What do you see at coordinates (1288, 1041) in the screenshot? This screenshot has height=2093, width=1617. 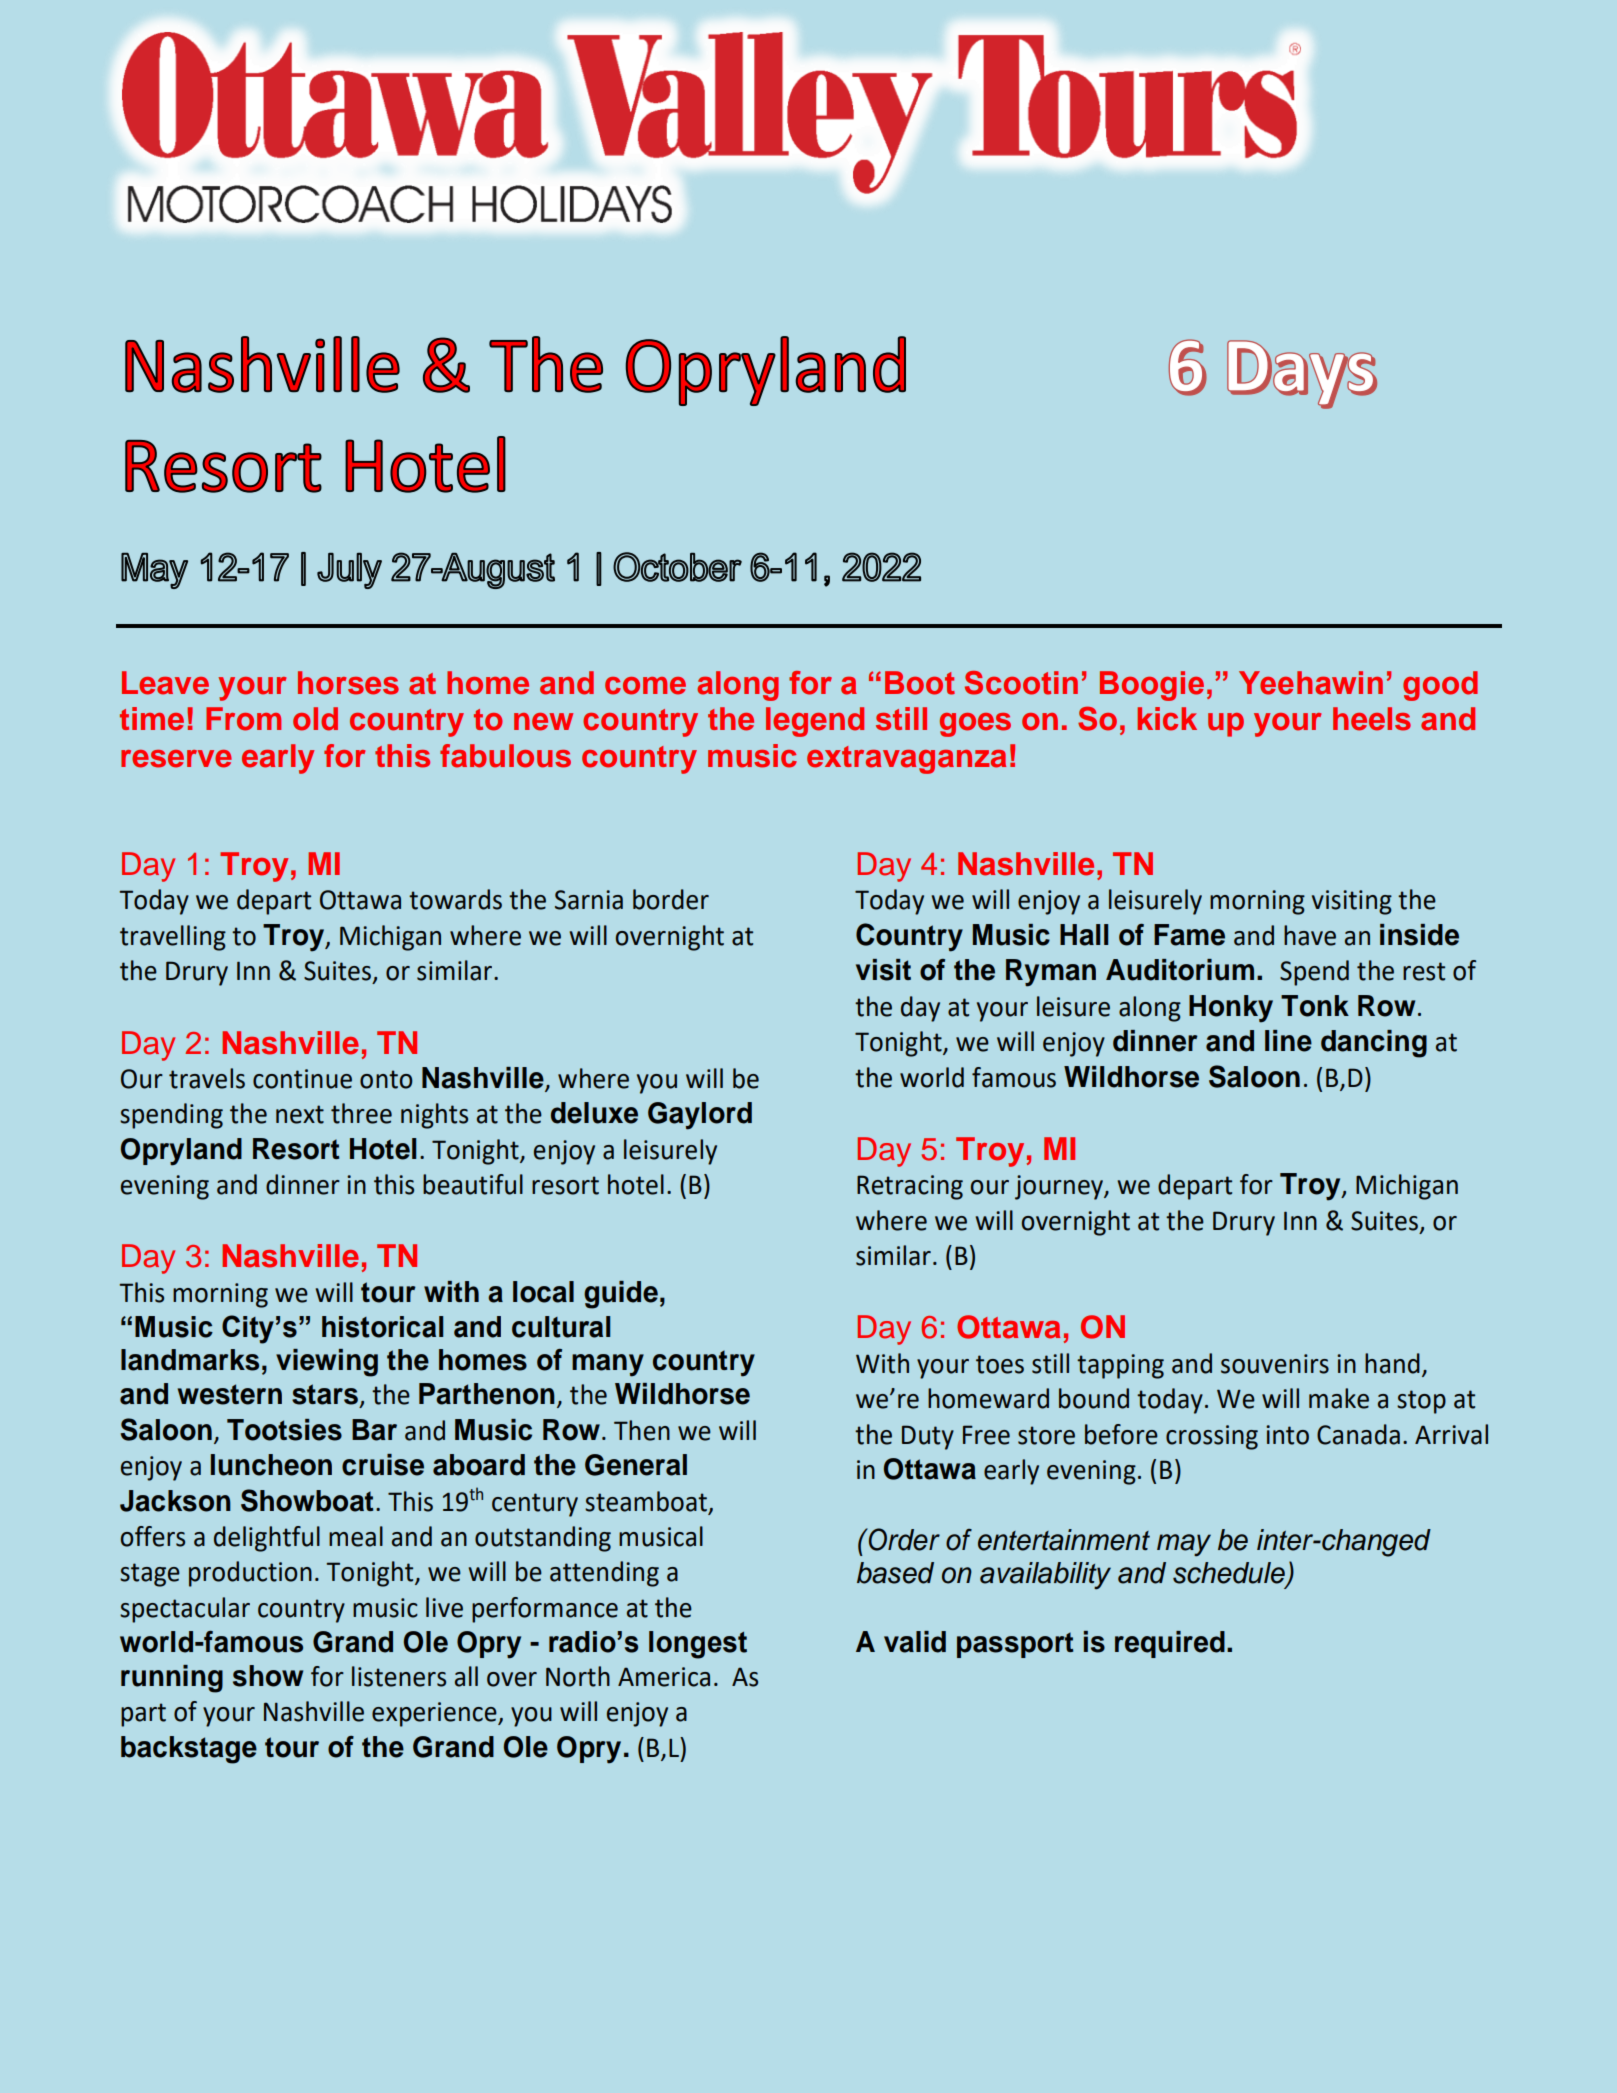 I see `line` at bounding box center [1288, 1041].
